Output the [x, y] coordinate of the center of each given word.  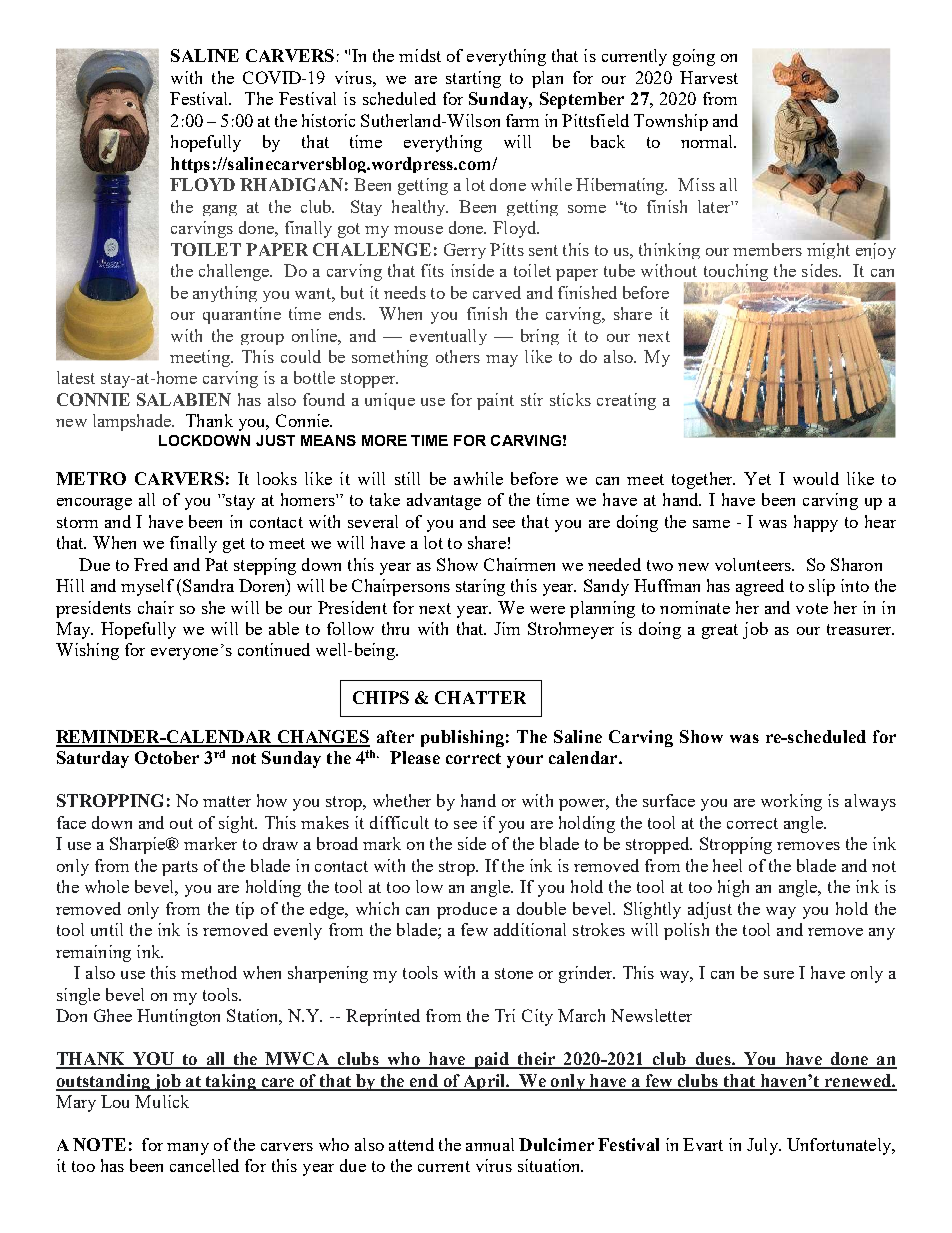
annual [490, 1144]
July [763, 1146]
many [188, 1149]
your [525, 761]
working [791, 802]
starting [473, 79]
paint [495, 401]
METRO [91, 478]
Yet [757, 478]
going [694, 57]
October [167, 757]
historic [328, 120]
